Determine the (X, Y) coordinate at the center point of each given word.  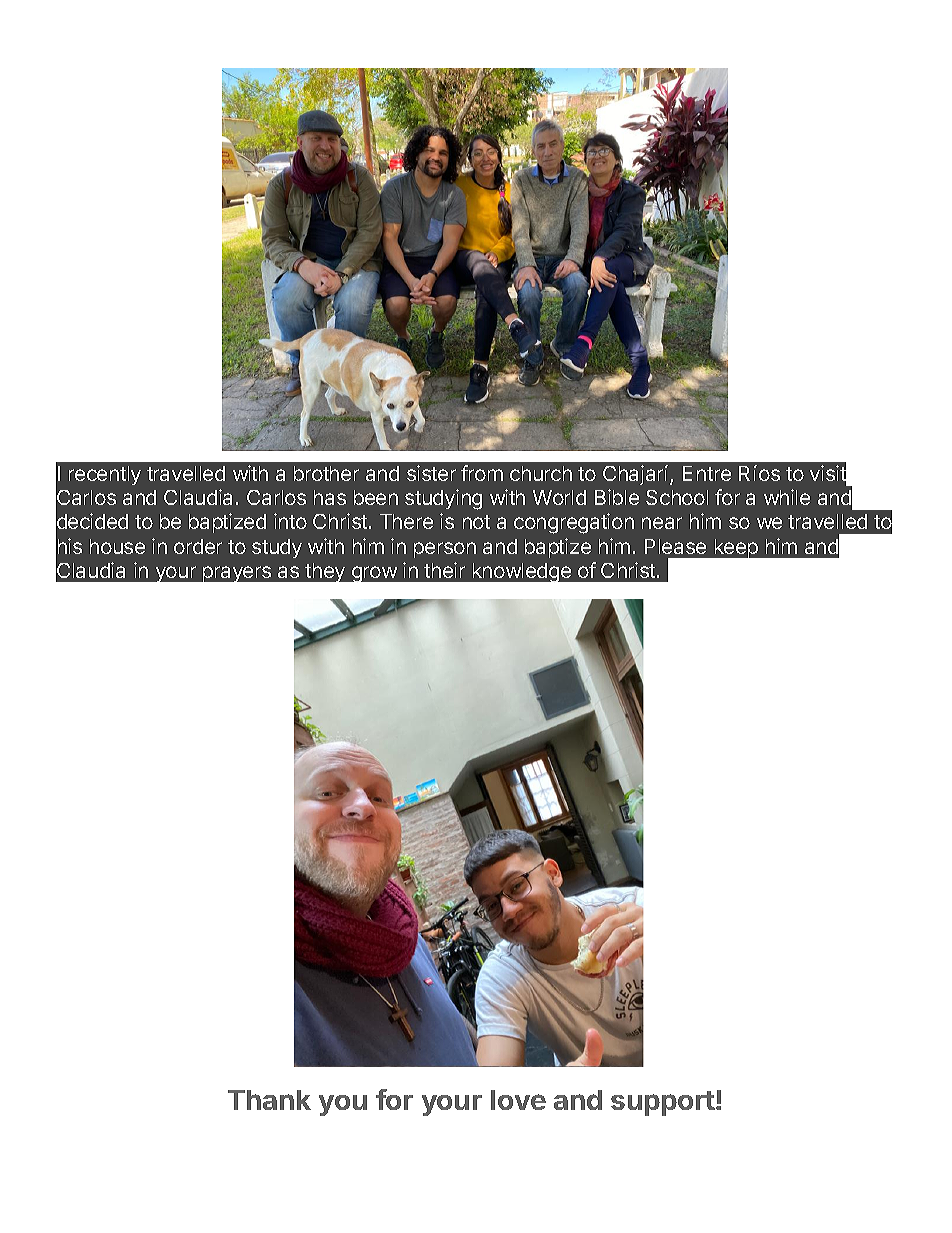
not (476, 522)
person (445, 550)
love (518, 1100)
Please (675, 546)
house (117, 546)
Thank (269, 1100)
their (444, 570)
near (662, 523)
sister (431, 473)
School (677, 497)
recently (105, 475)
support (664, 1103)
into (290, 521)
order (198, 546)
